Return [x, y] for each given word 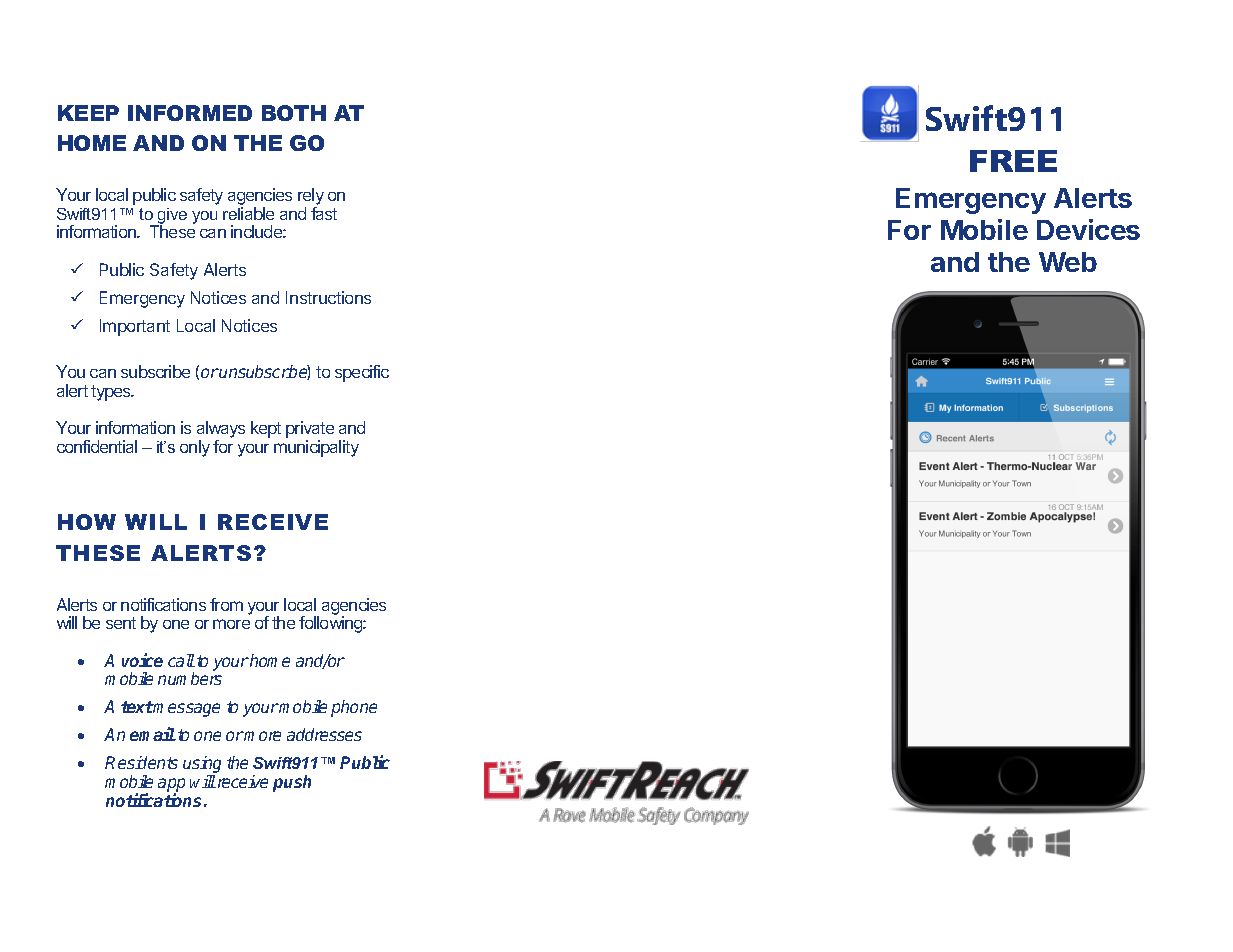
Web [1068, 262]
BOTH [294, 113]
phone [354, 708]
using [202, 766]
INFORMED [190, 113]
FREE [1013, 161]
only [195, 448]
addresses [324, 734]
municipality [316, 448]
